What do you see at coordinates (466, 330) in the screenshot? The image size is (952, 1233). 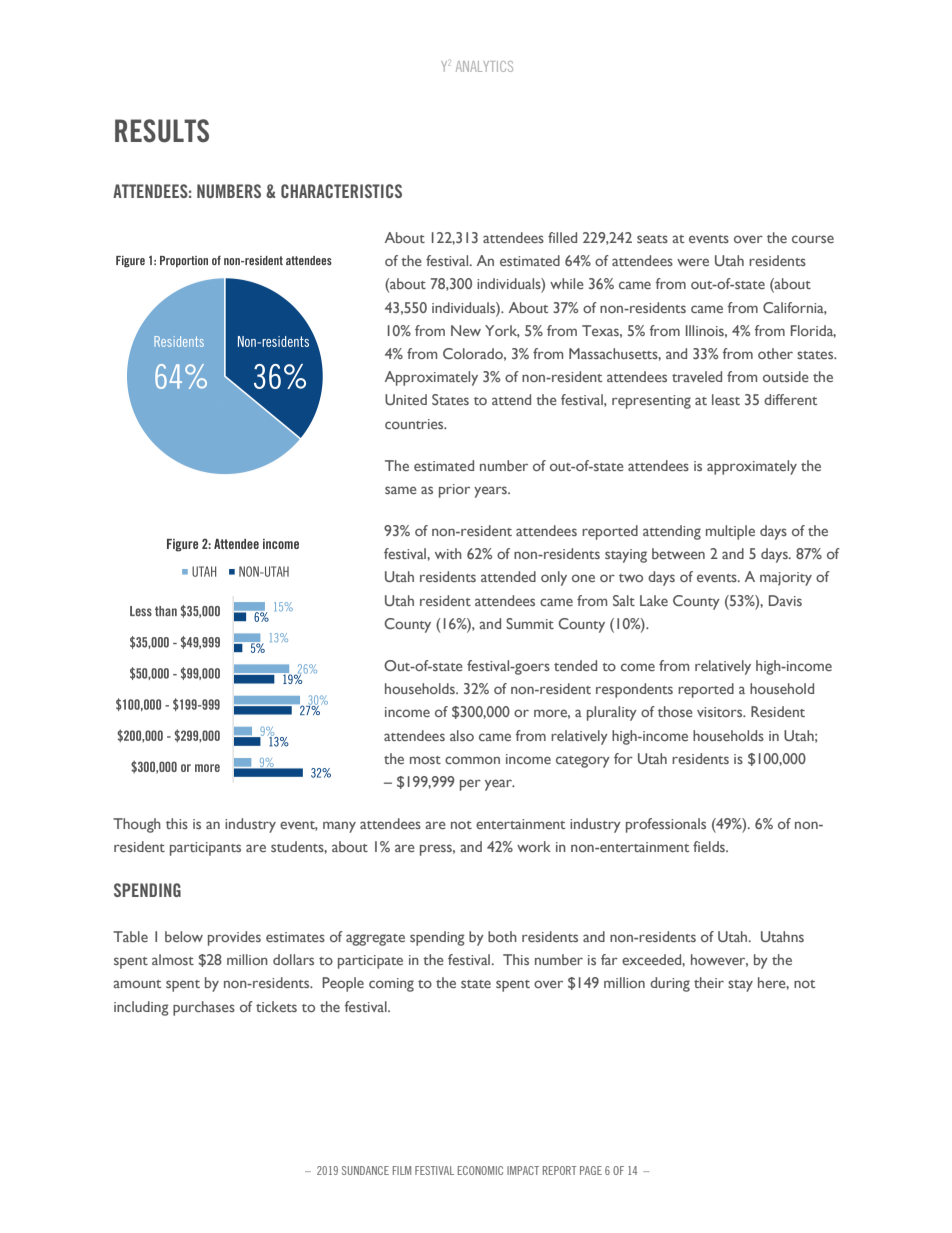 I see `New` at bounding box center [466, 330].
